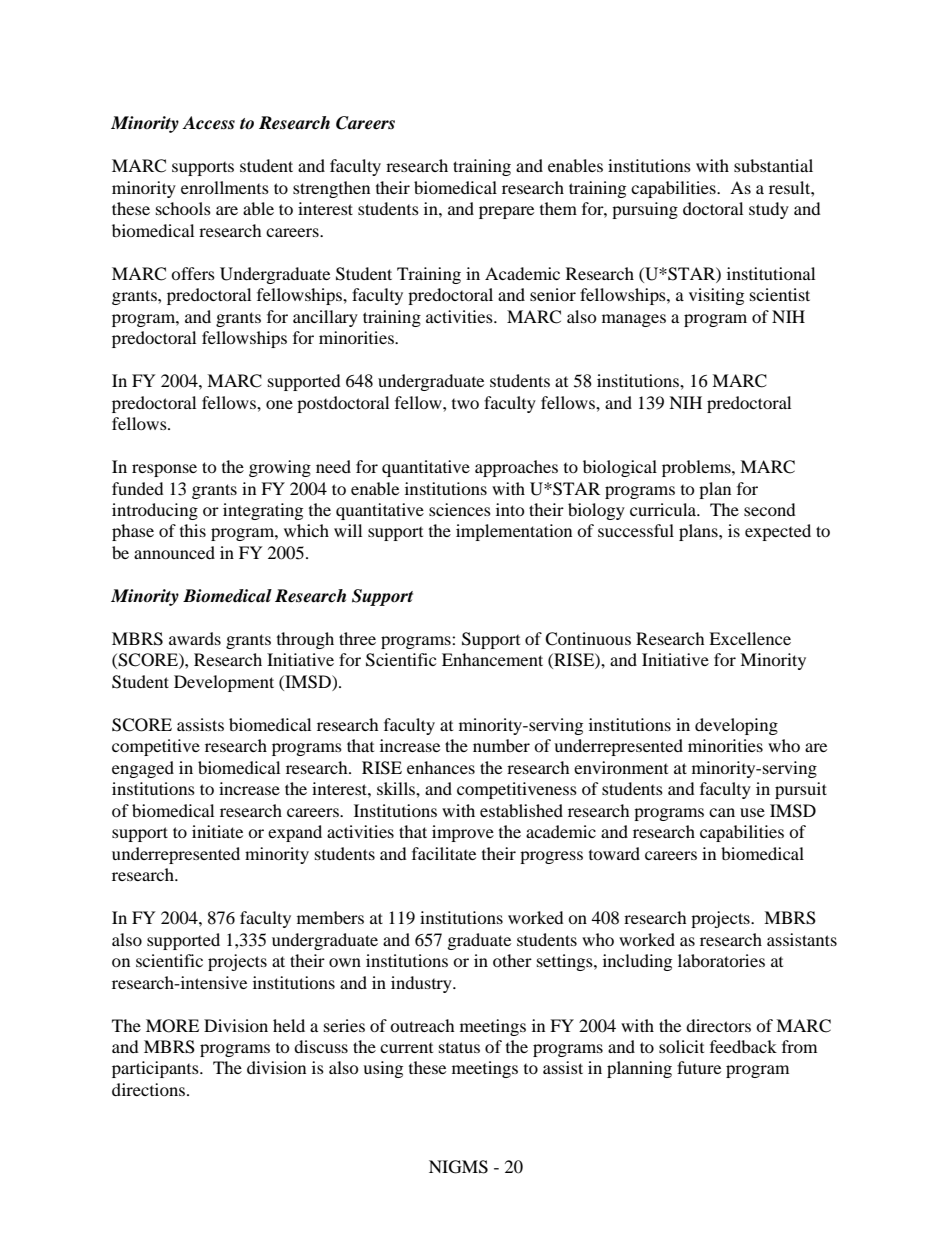 This document has height=1233, width=952. I want to click on Enhancement, so click(492, 659).
